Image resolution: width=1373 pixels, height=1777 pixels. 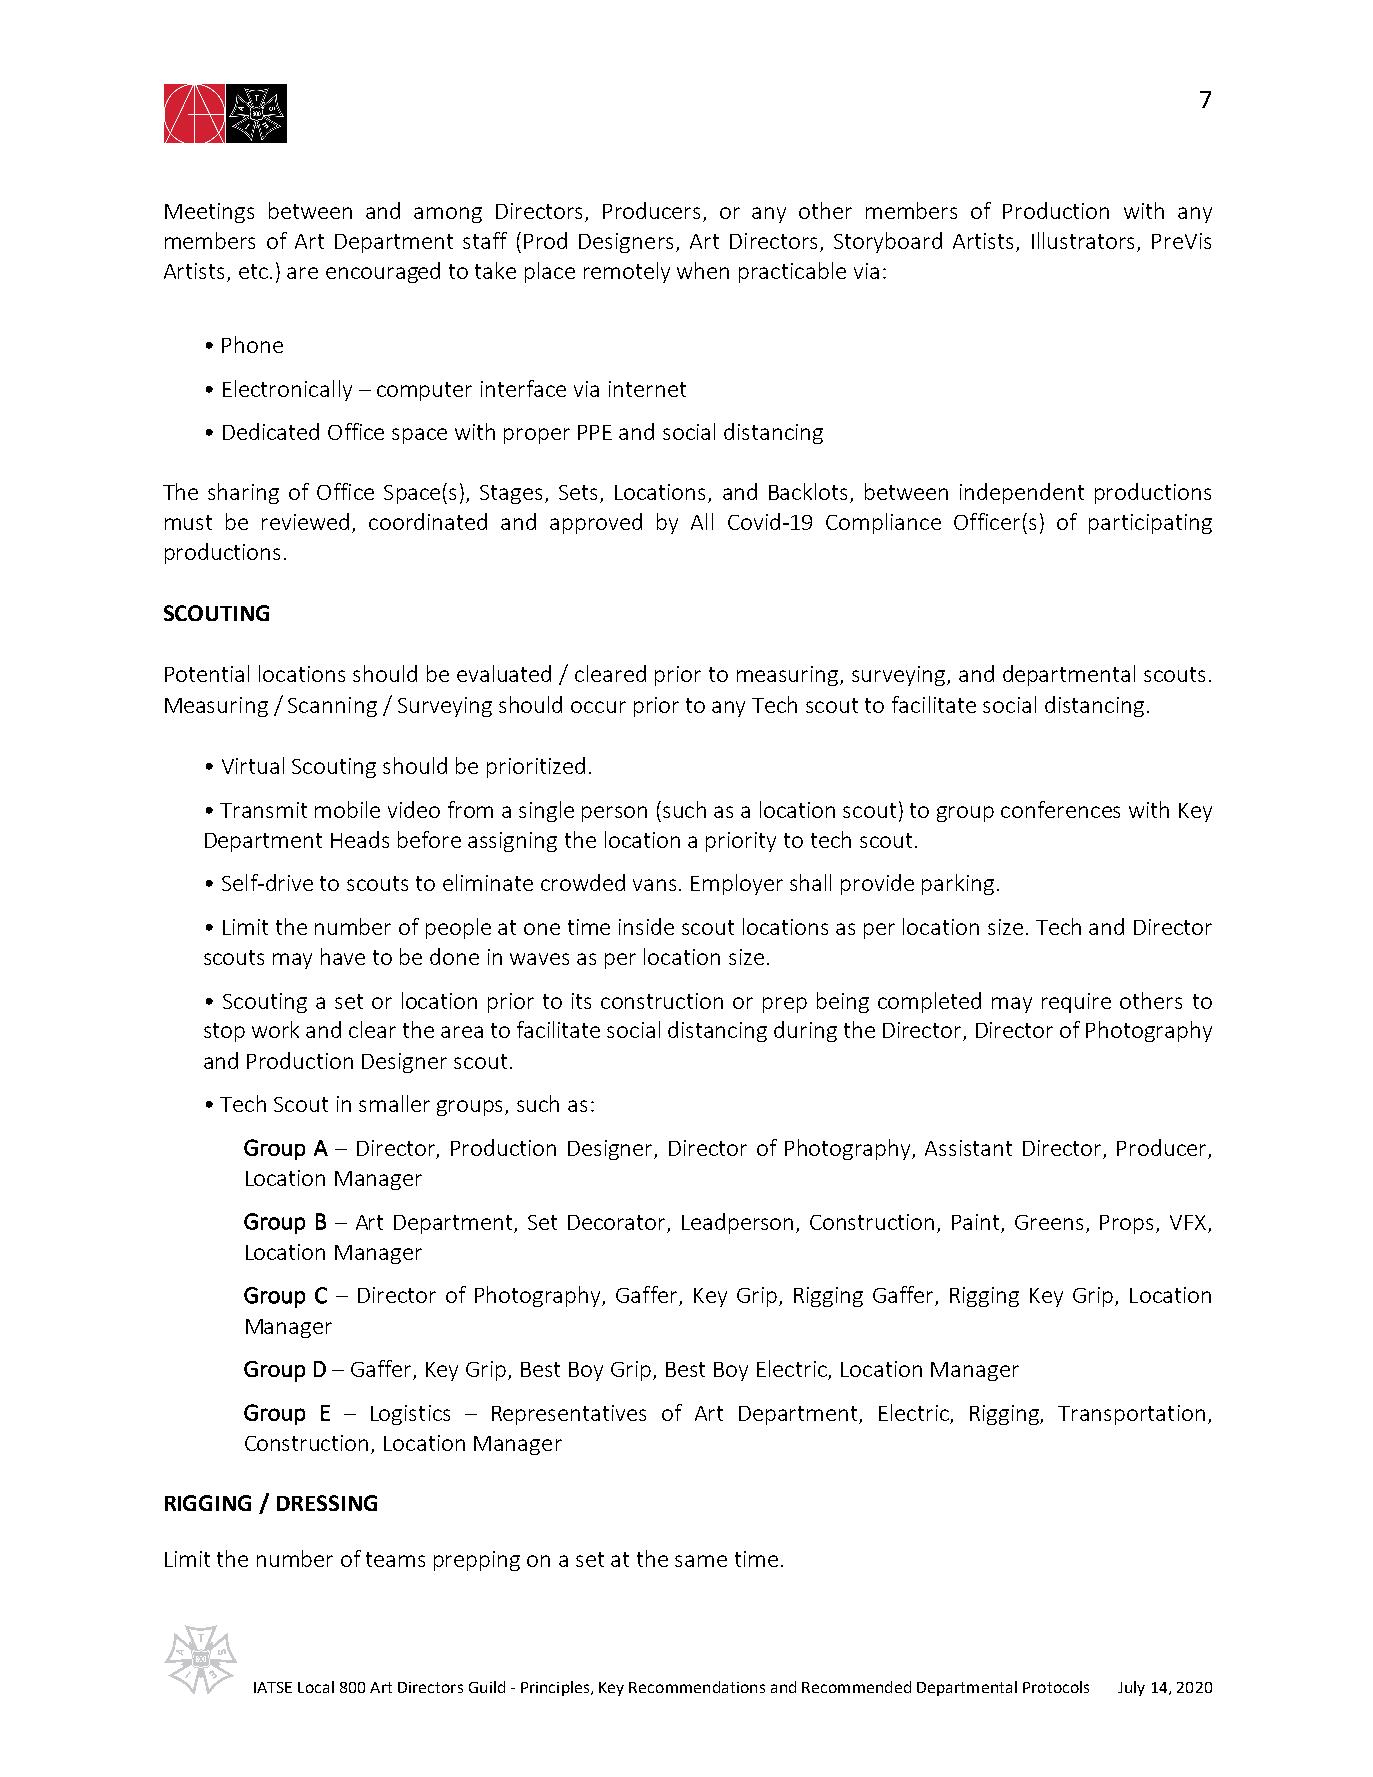 I want to click on inside, so click(x=646, y=926).
